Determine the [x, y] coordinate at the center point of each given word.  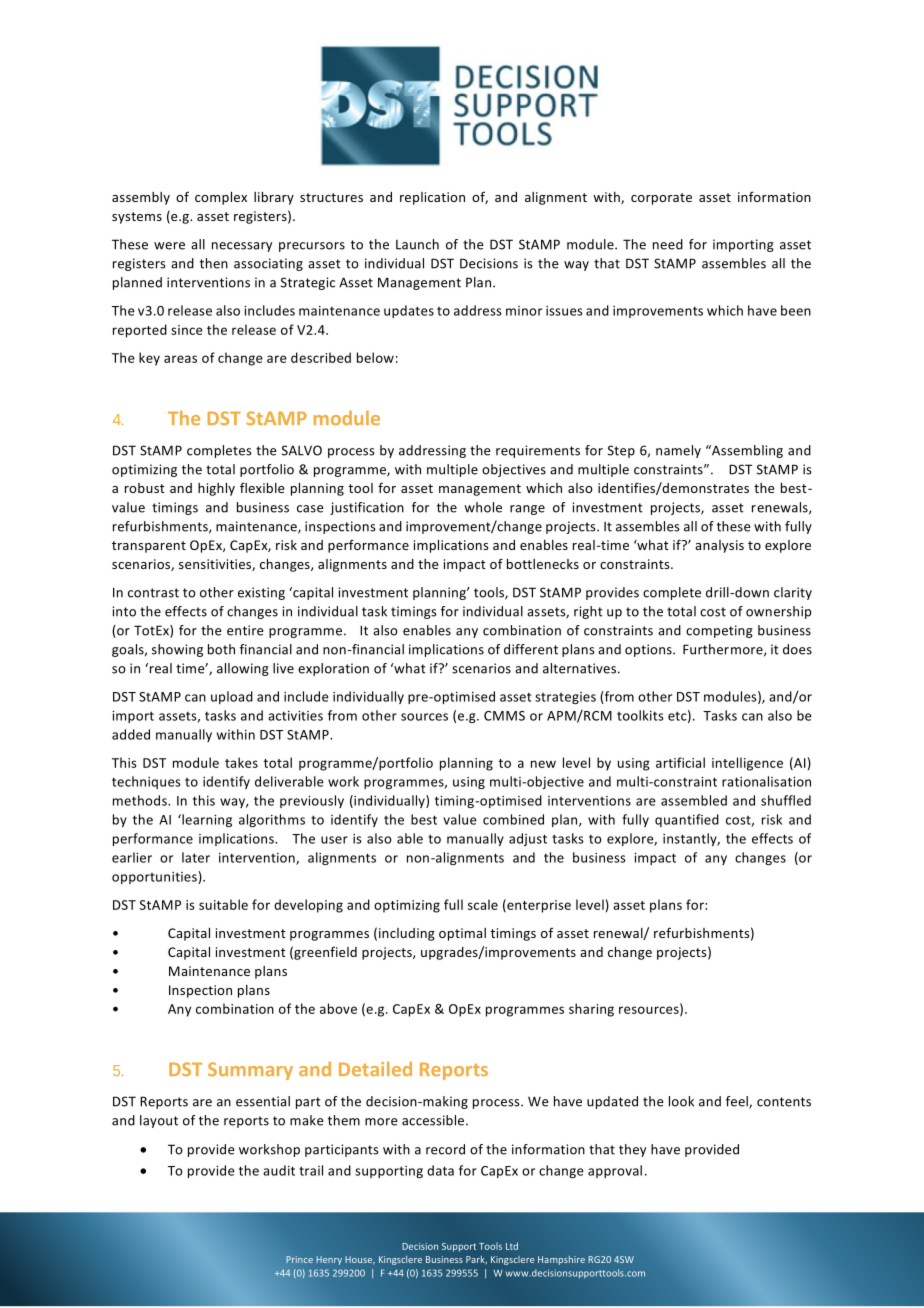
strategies [565, 698]
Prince [299, 1259]
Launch [417, 244]
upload [232, 697]
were [169, 246]
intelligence [747, 764]
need [668, 244]
